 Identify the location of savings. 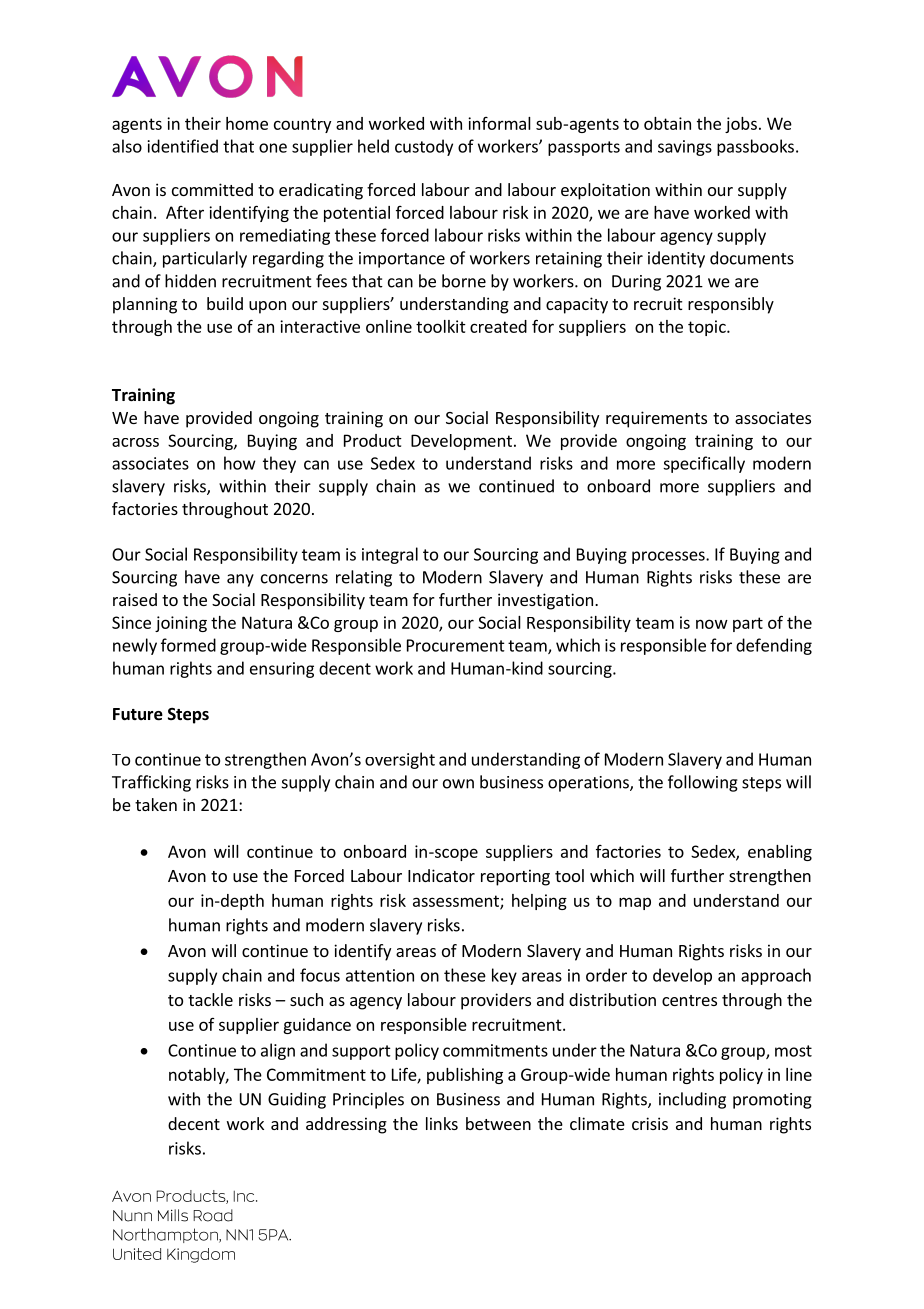
(685, 148).
